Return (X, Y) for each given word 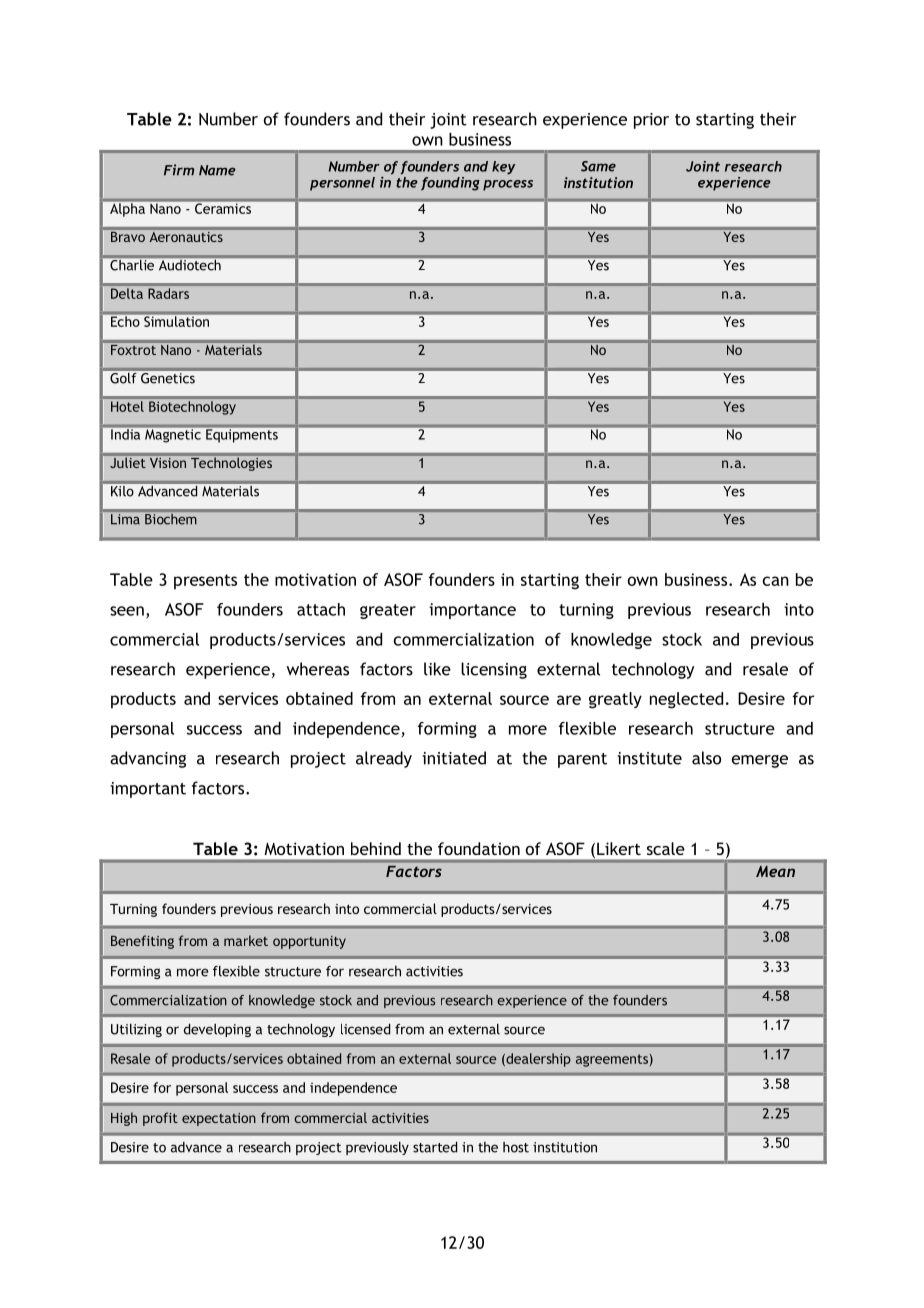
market (246, 940)
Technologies (231, 464)
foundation (479, 848)
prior (651, 121)
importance (472, 611)
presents (205, 582)
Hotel (127, 406)
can (776, 581)
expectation (219, 1119)
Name (217, 170)
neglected (686, 700)
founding (450, 184)
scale (666, 848)
